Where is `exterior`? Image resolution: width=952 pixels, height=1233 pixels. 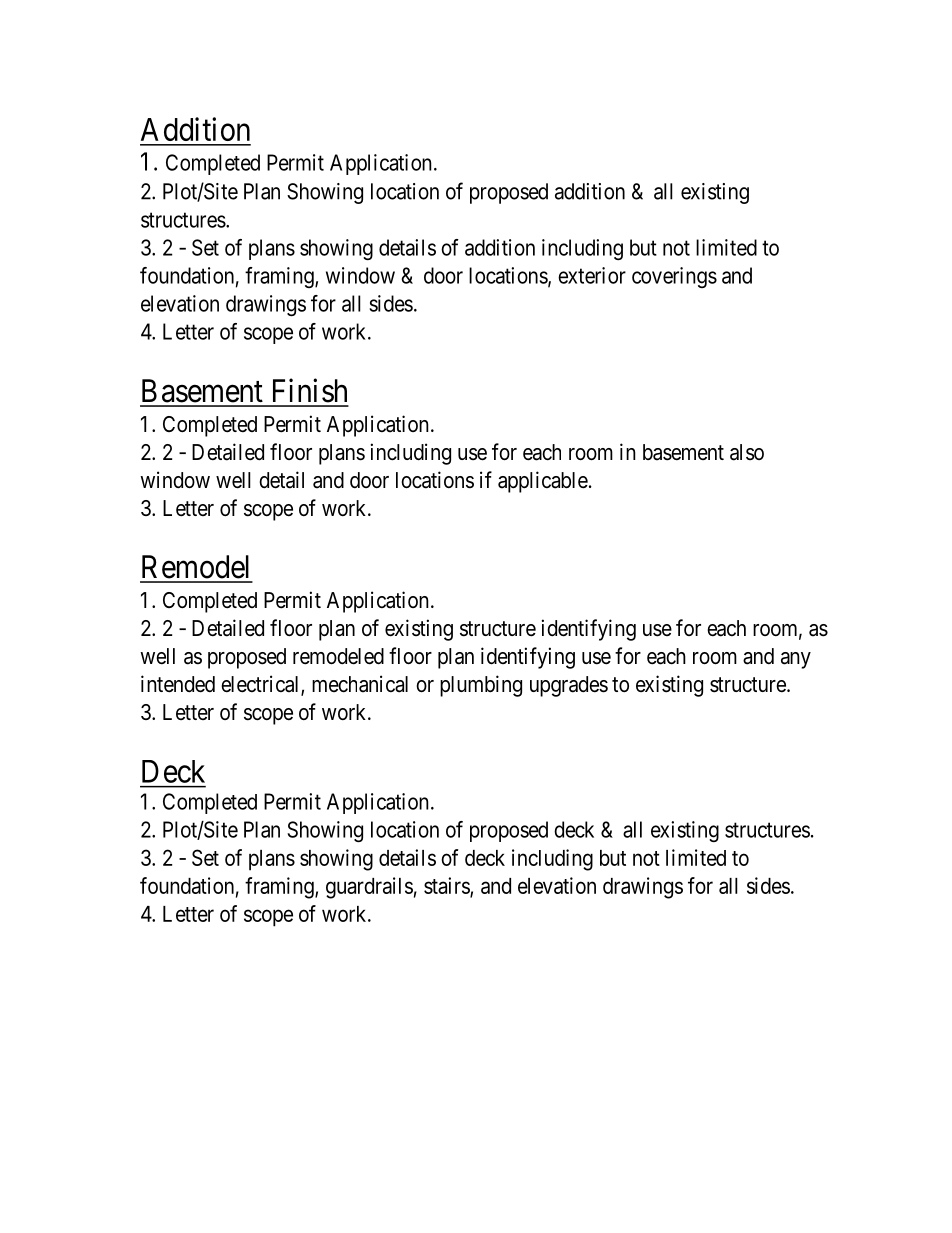
exterior is located at coordinates (592, 275).
